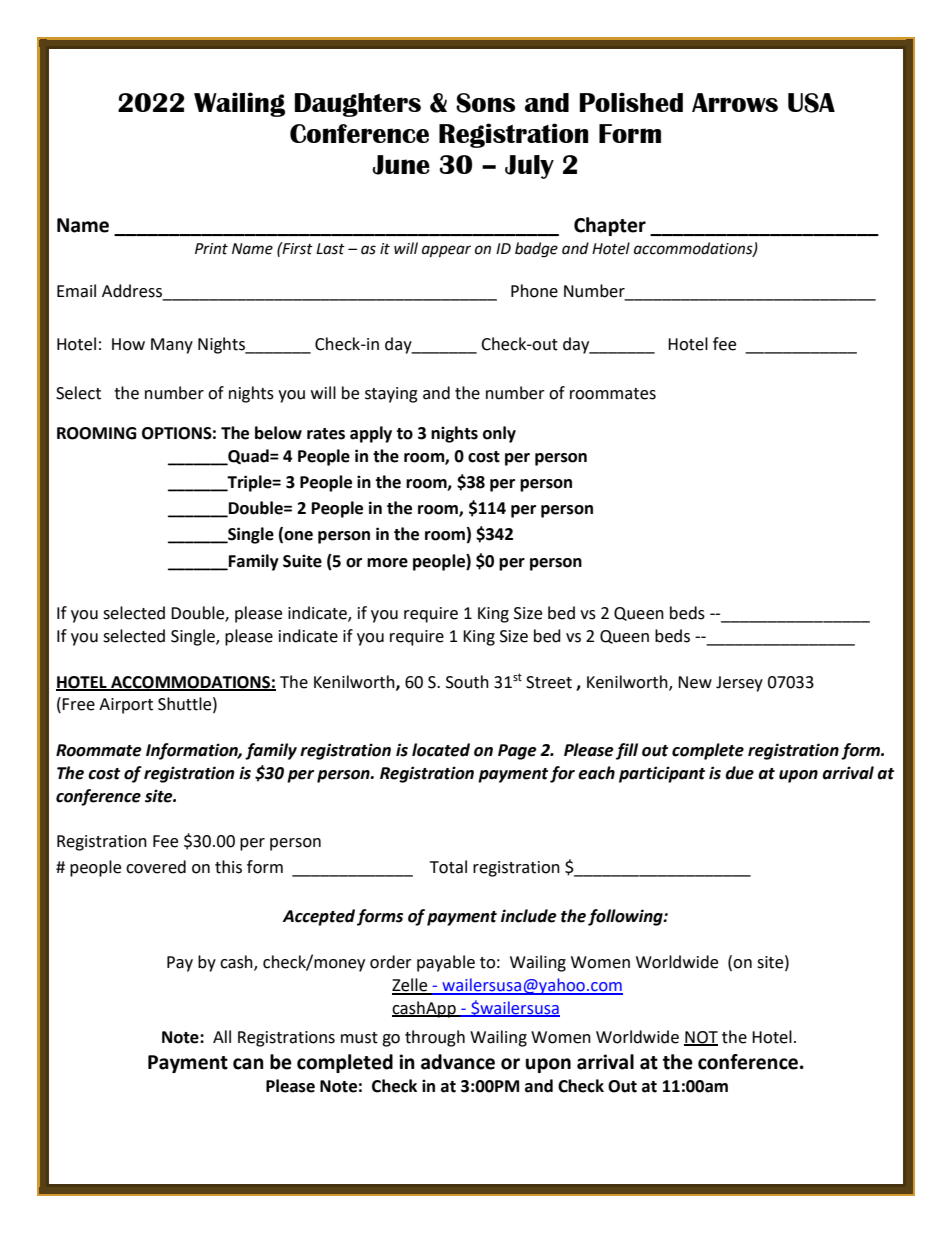 The image size is (952, 1233). What do you see at coordinates (499, 434) in the image?
I see `only` at bounding box center [499, 434].
